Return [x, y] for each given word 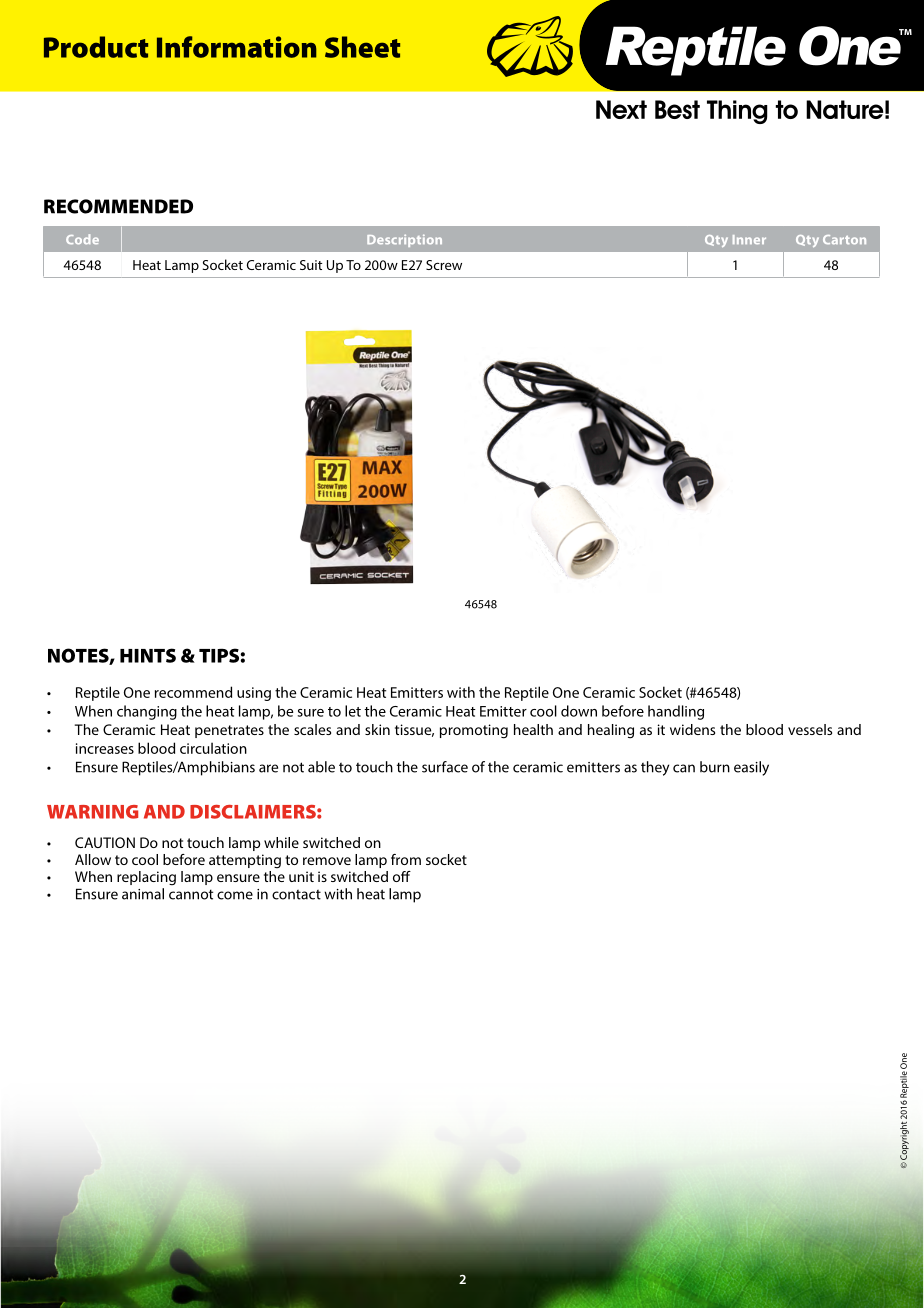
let [353, 711]
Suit [311, 265]
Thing [737, 112]
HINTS [148, 655]
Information [236, 47]
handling [676, 712]
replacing [146, 878]
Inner [749, 239]
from [406, 859]
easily [751, 768]
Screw [444, 265]
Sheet [362, 47]
